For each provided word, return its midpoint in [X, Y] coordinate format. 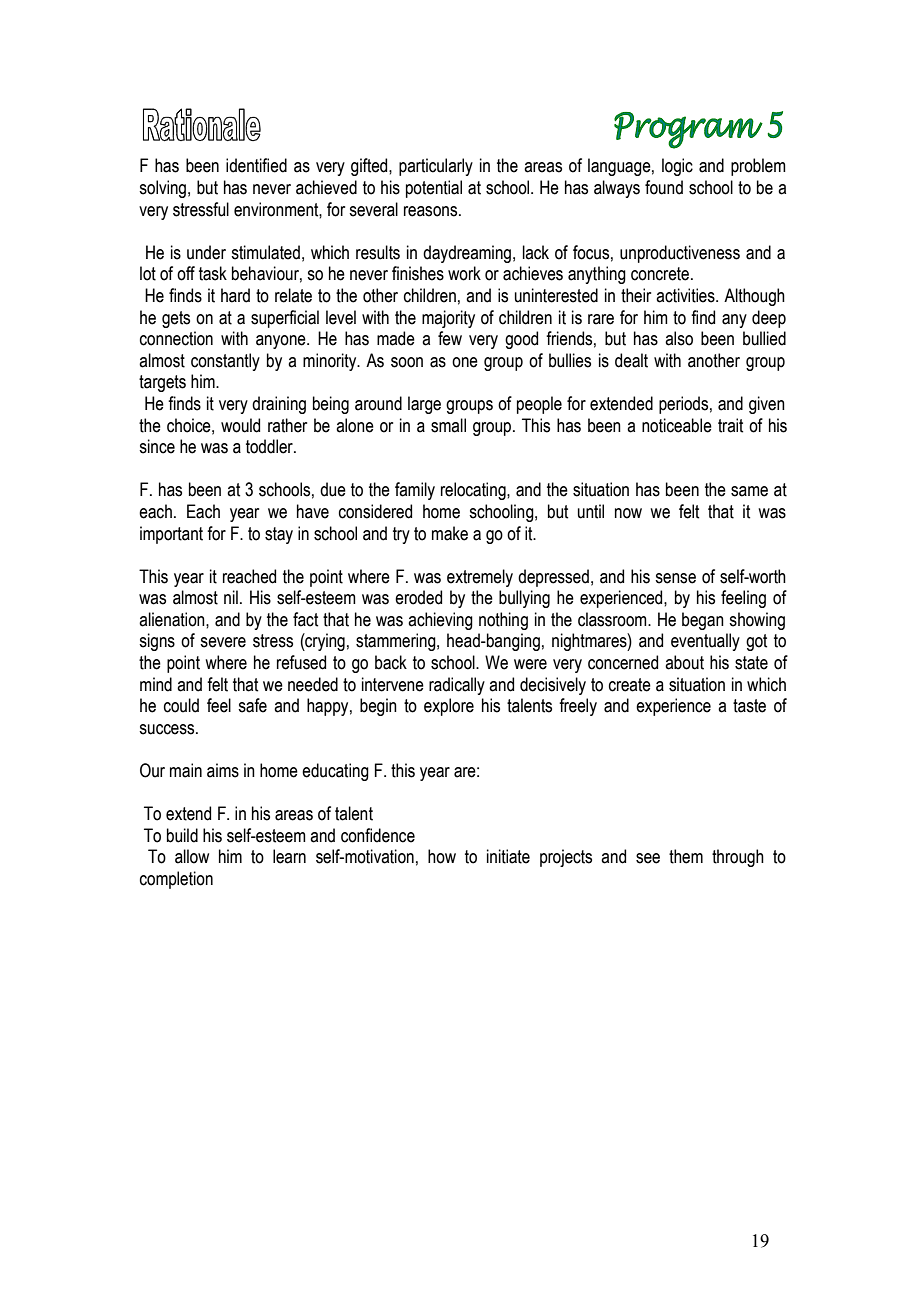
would [240, 425]
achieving [440, 621]
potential [434, 189]
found [664, 187]
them [686, 856]
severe [223, 642]
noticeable [677, 425]
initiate [508, 856]
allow [192, 856]
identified [256, 165]
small [448, 425]
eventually [705, 642]
